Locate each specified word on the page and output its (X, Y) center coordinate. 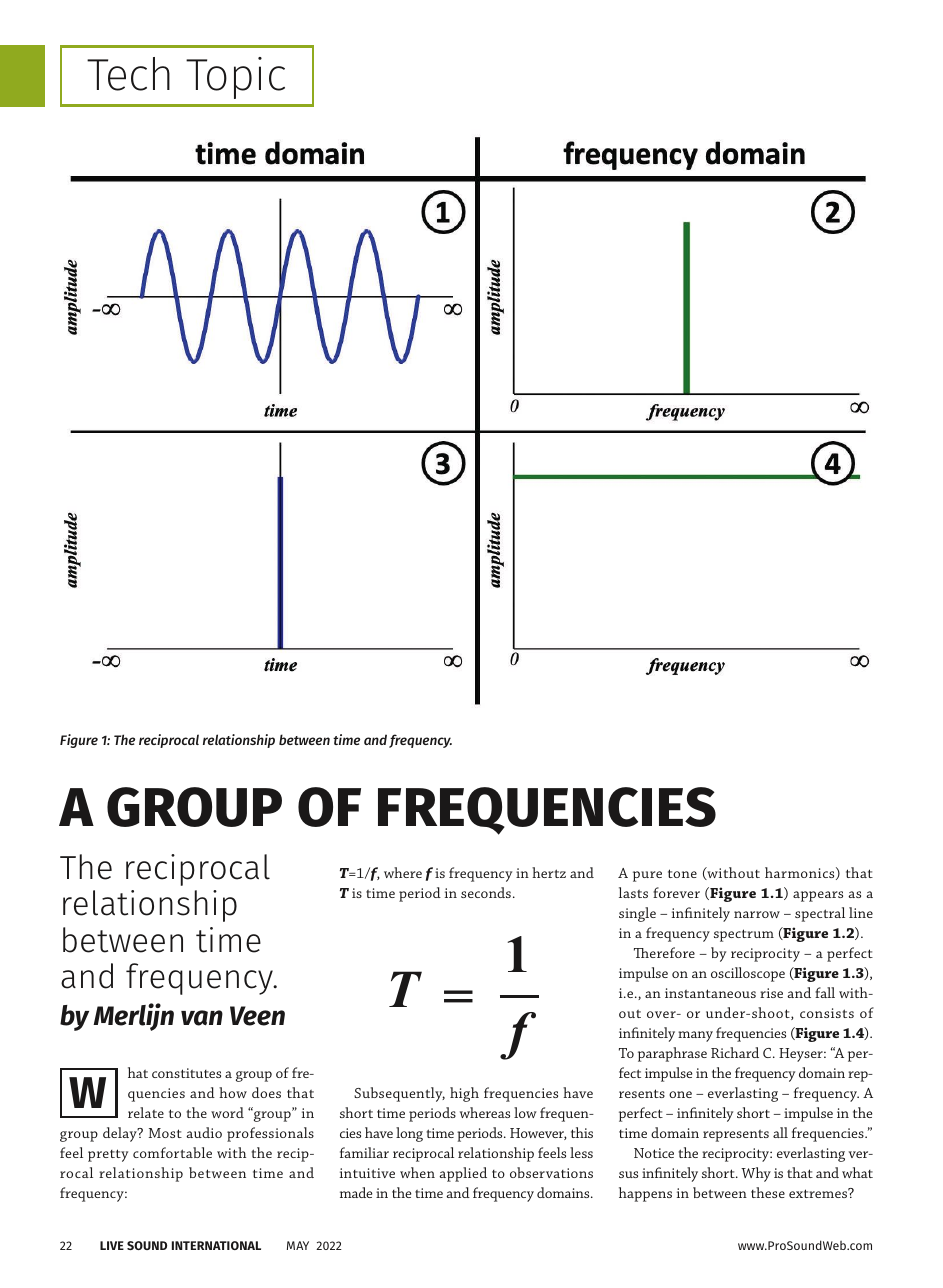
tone (682, 873)
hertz (549, 872)
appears (818, 896)
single (637, 914)
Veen (257, 1016)
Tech (128, 74)
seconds (486, 892)
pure (647, 876)
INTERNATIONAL (216, 1245)
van (202, 1018)
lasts (633, 892)
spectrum (744, 935)
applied (463, 1174)
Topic (235, 78)
